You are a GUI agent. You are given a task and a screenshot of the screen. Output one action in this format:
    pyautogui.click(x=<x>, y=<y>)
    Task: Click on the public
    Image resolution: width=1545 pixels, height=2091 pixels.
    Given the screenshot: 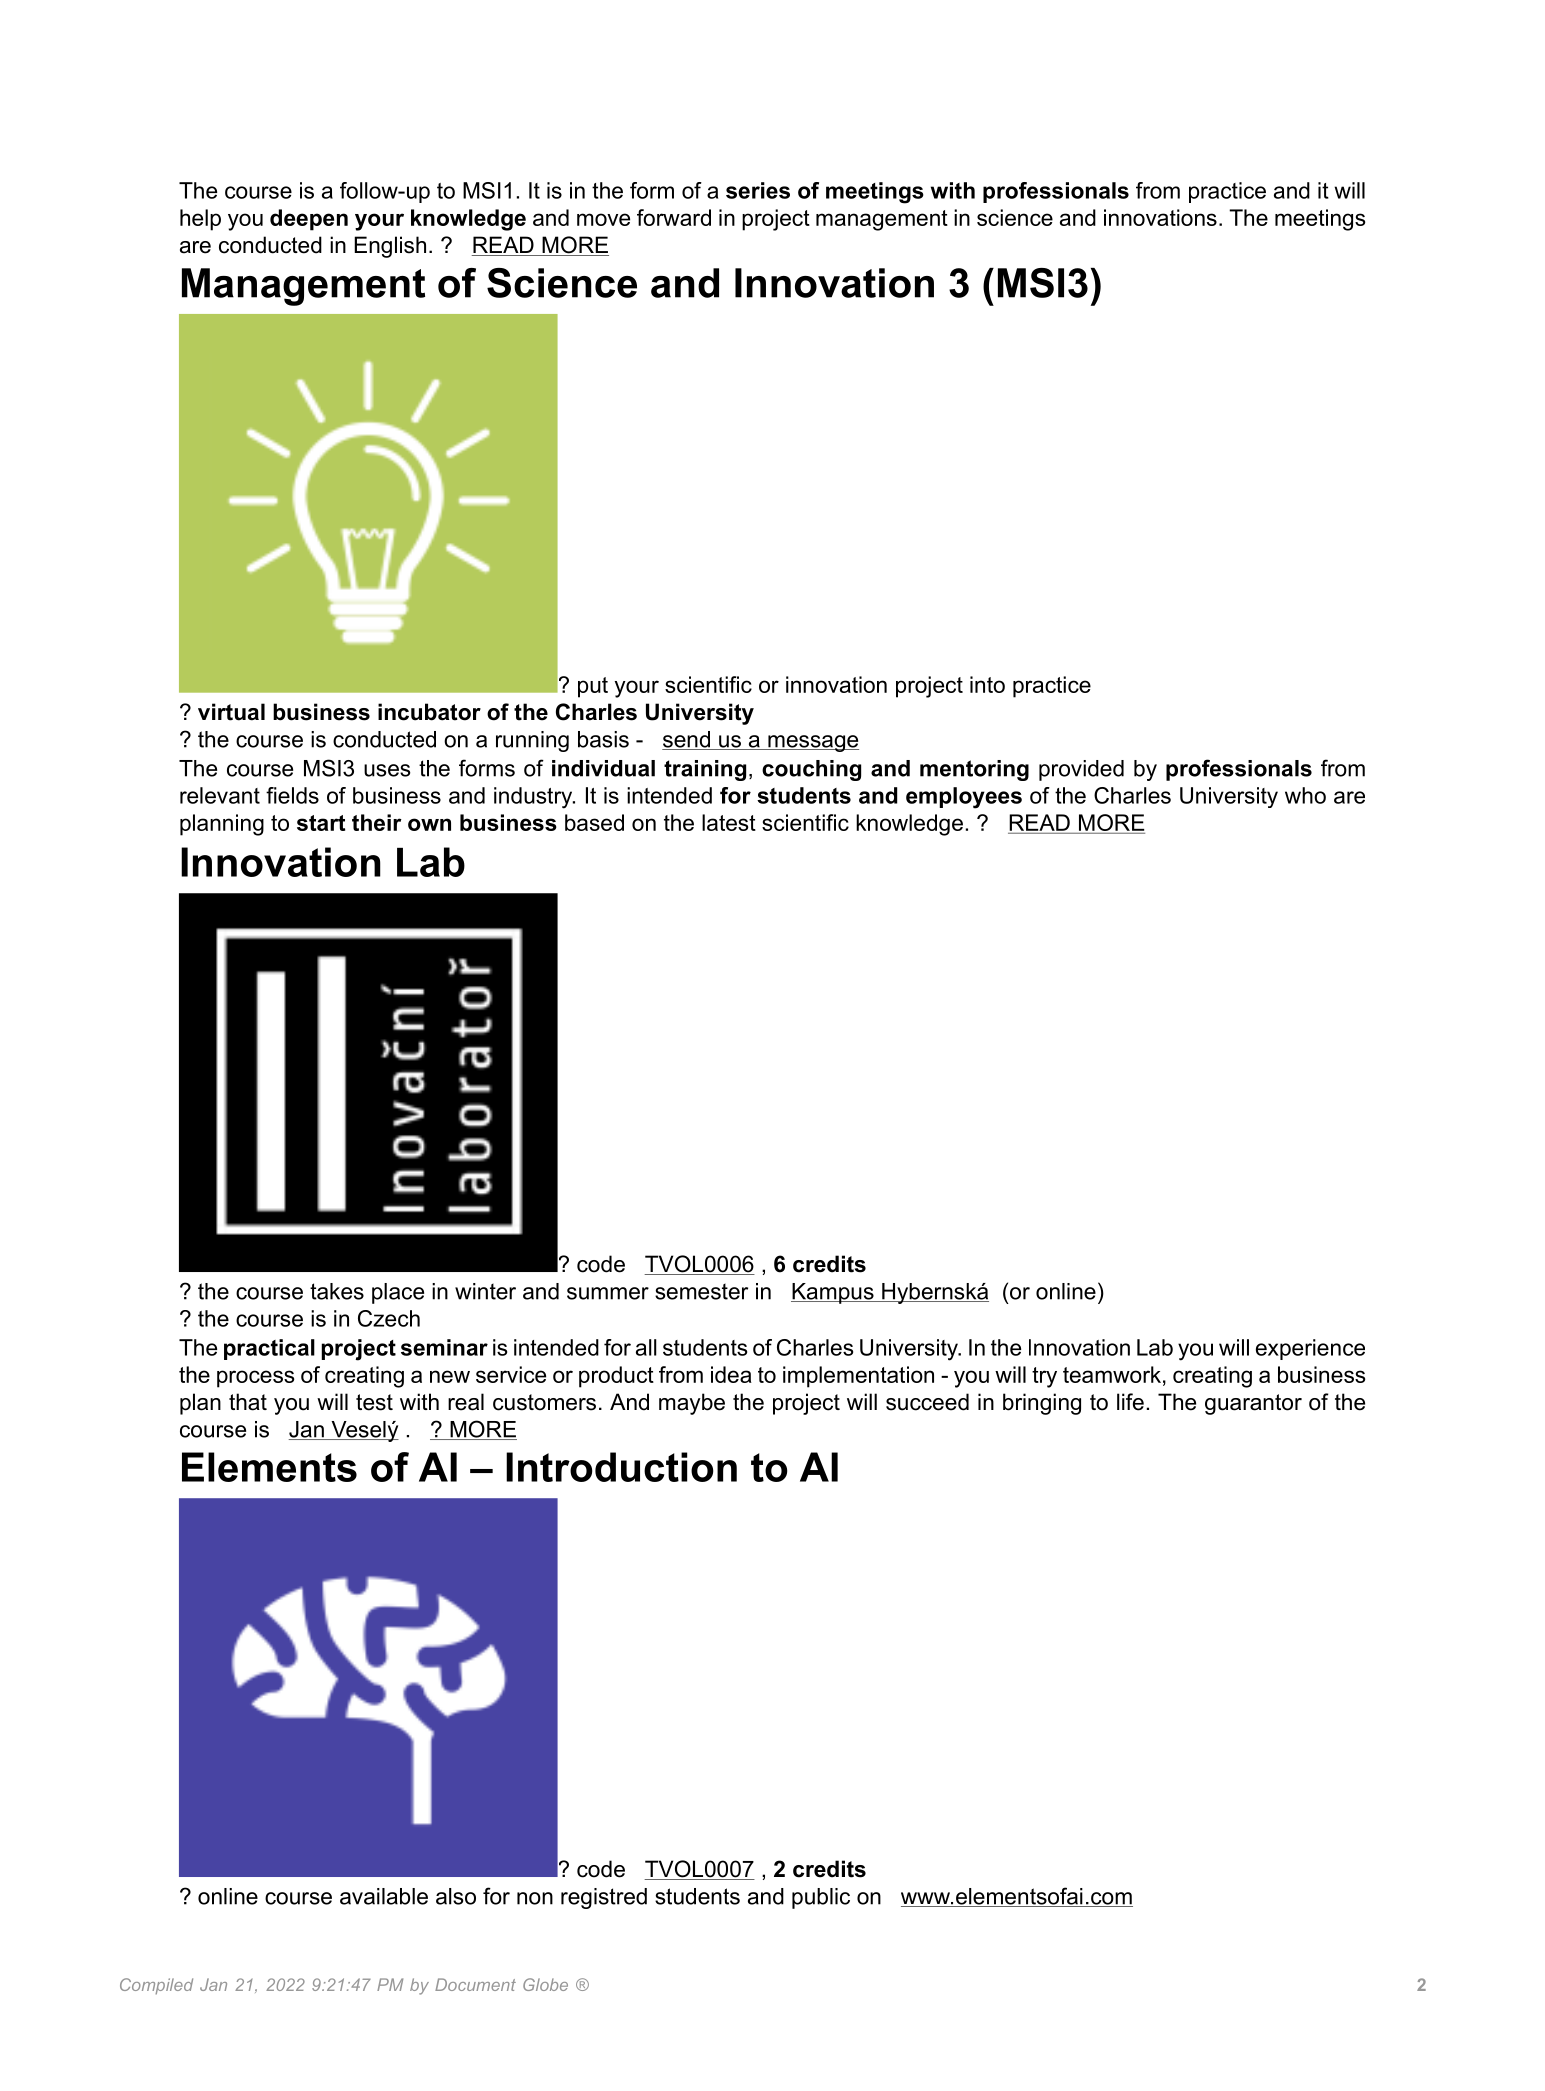 What is the action you would take?
    pyautogui.click(x=821, y=1898)
